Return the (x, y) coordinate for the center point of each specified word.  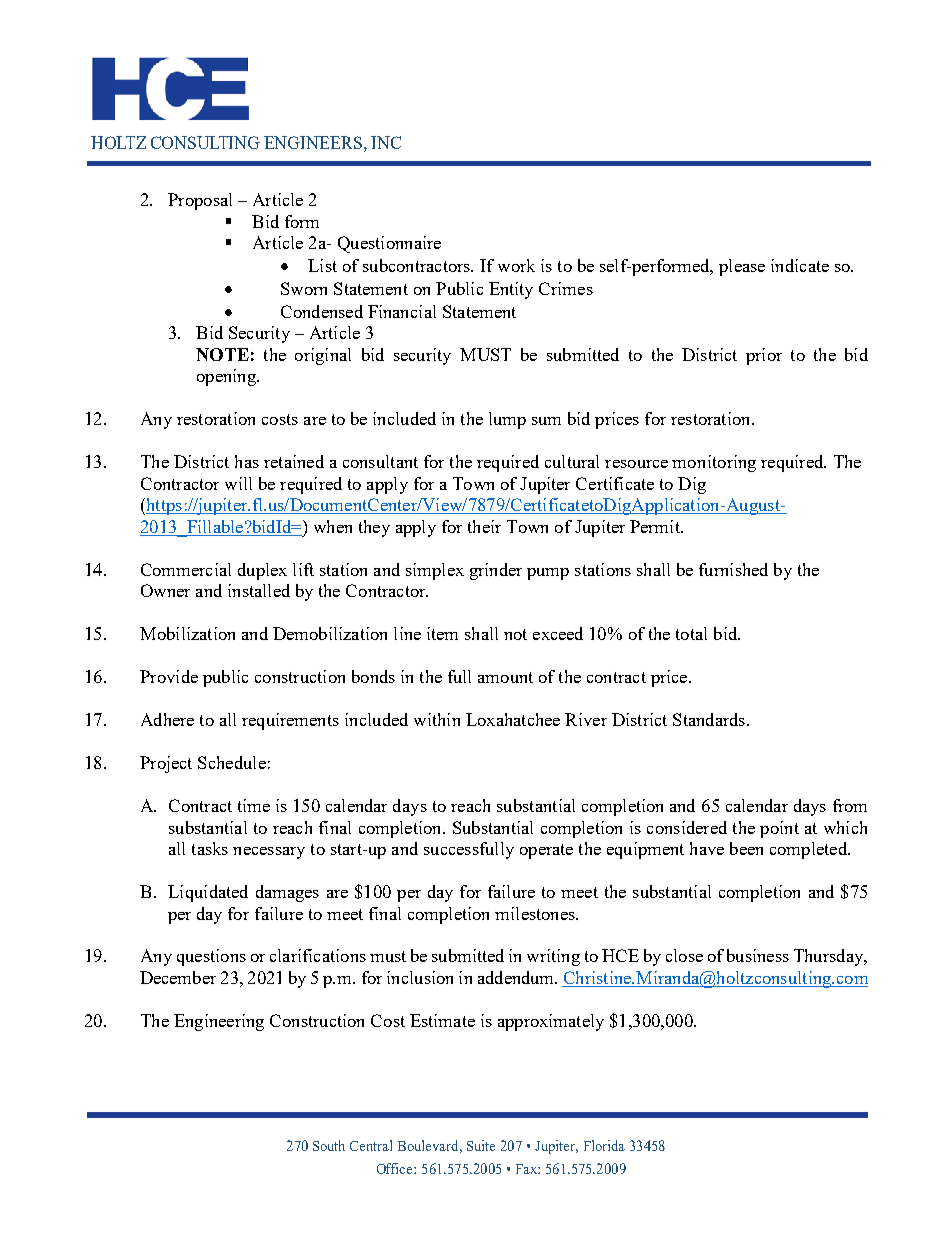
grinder (496, 571)
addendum (517, 977)
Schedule (232, 762)
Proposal (200, 201)
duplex (262, 571)
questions (211, 957)
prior (764, 356)
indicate (800, 265)
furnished (733, 569)
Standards (710, 719)
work (516, 265)
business (758, 955)
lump (507, 420)
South (329, 1145)
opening (227, 377)
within (437, 719)
